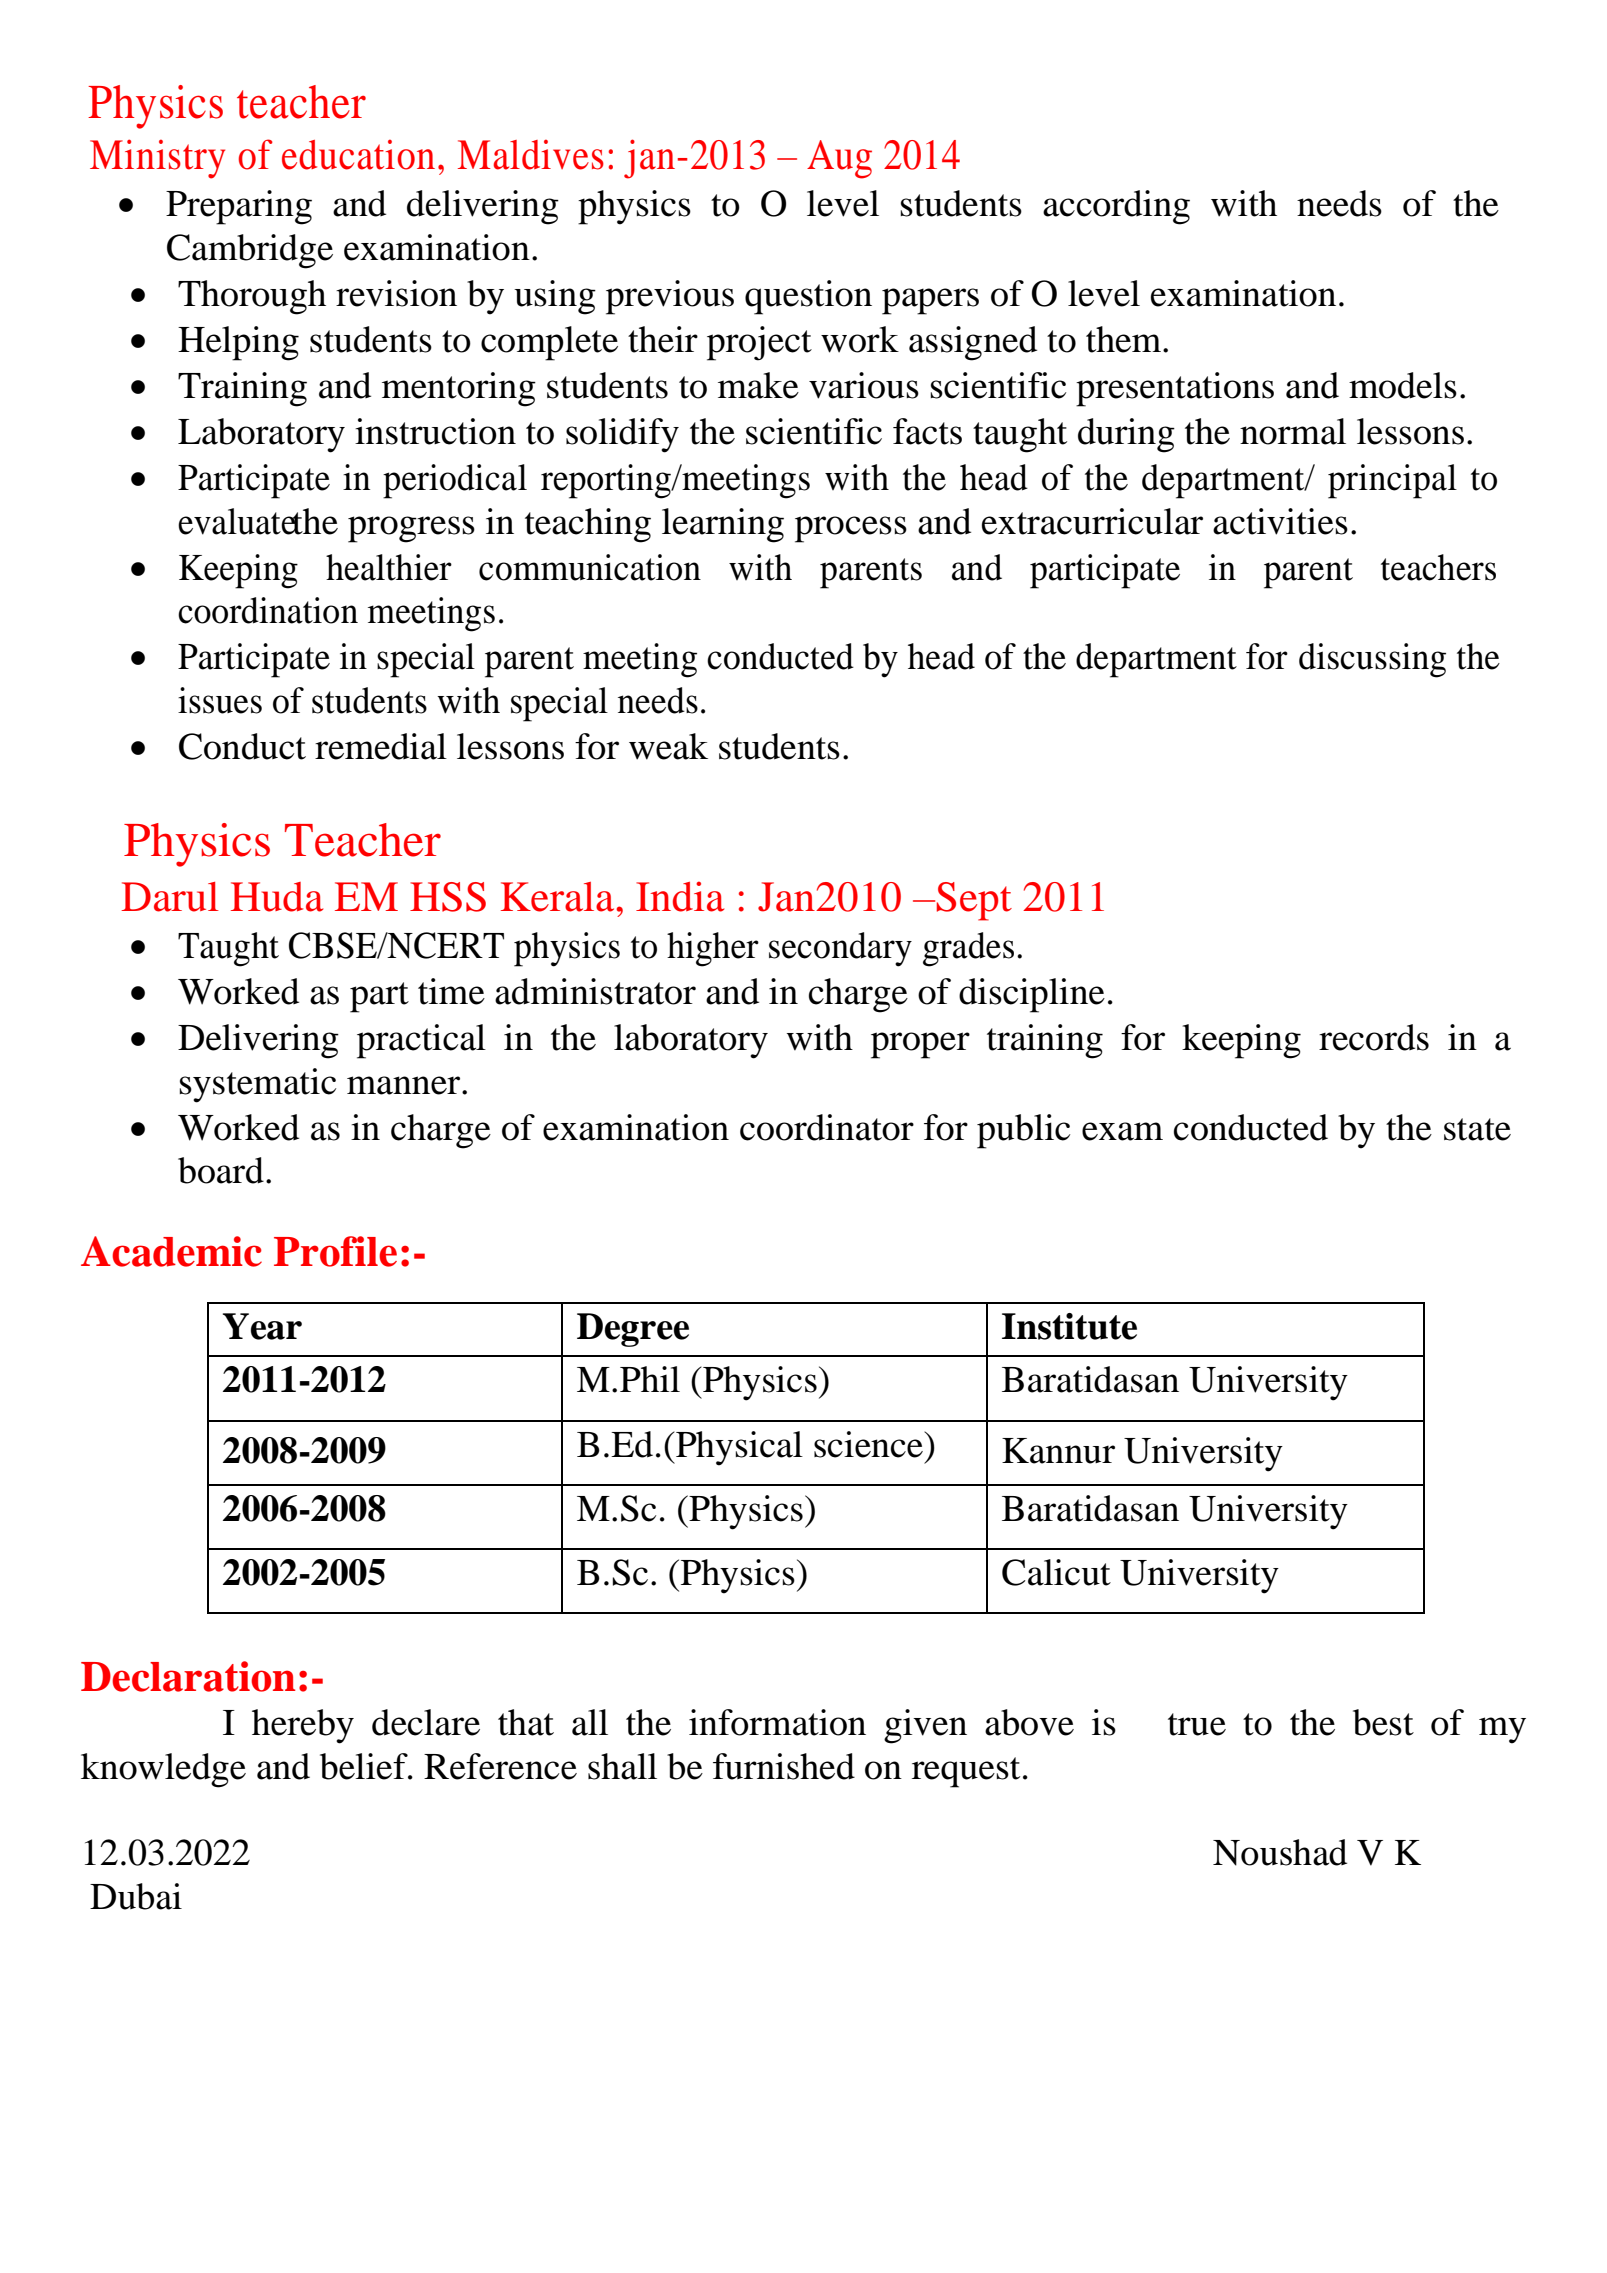  I want to click on Preparing, so click(239, 207).
